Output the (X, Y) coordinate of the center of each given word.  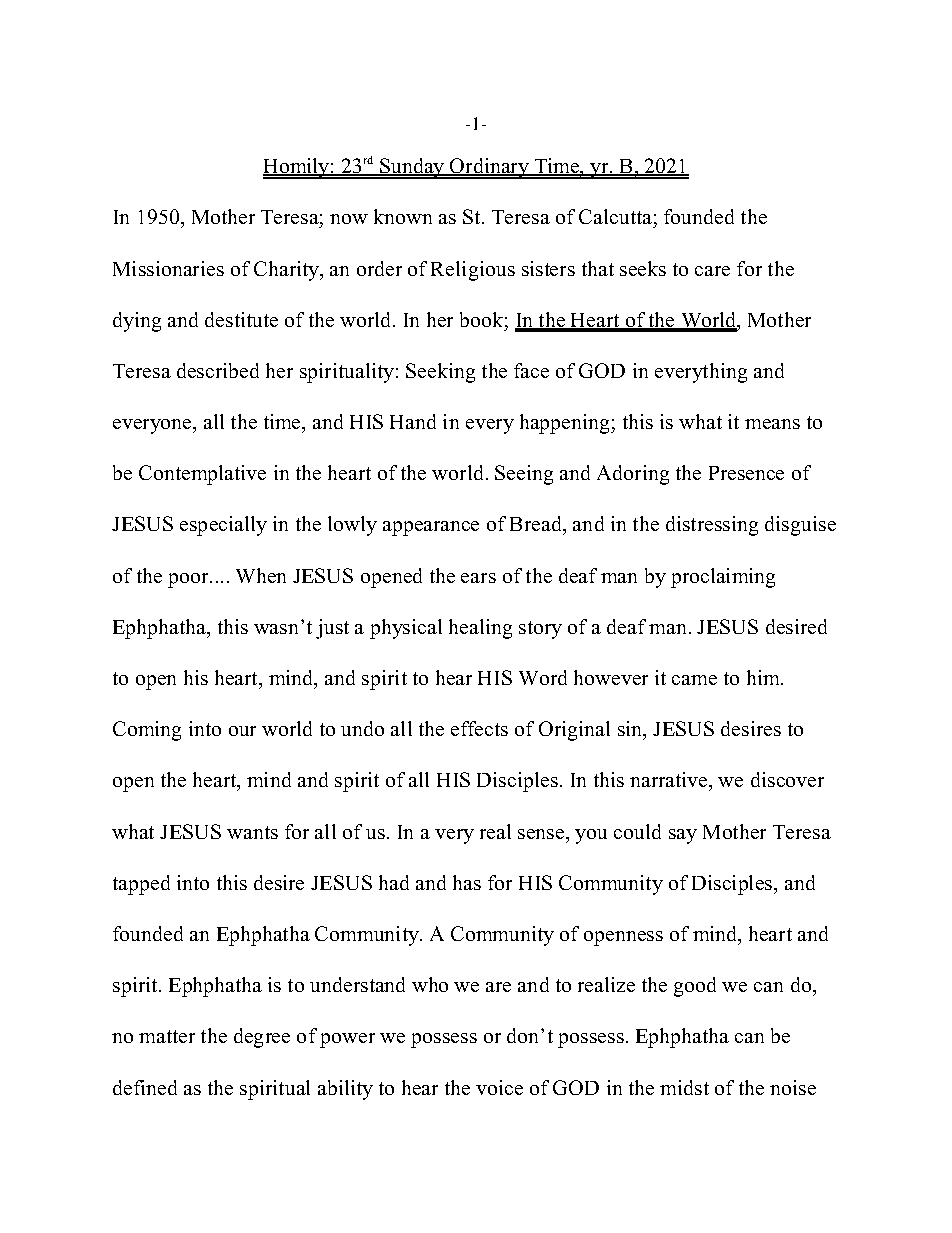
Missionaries (168, 268)
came (694, 680)
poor (189, 580)
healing (480, 629)
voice (499, 1087)
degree (262, 1038)
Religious (473, 271)
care (712, 271)
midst (684, 1087)
